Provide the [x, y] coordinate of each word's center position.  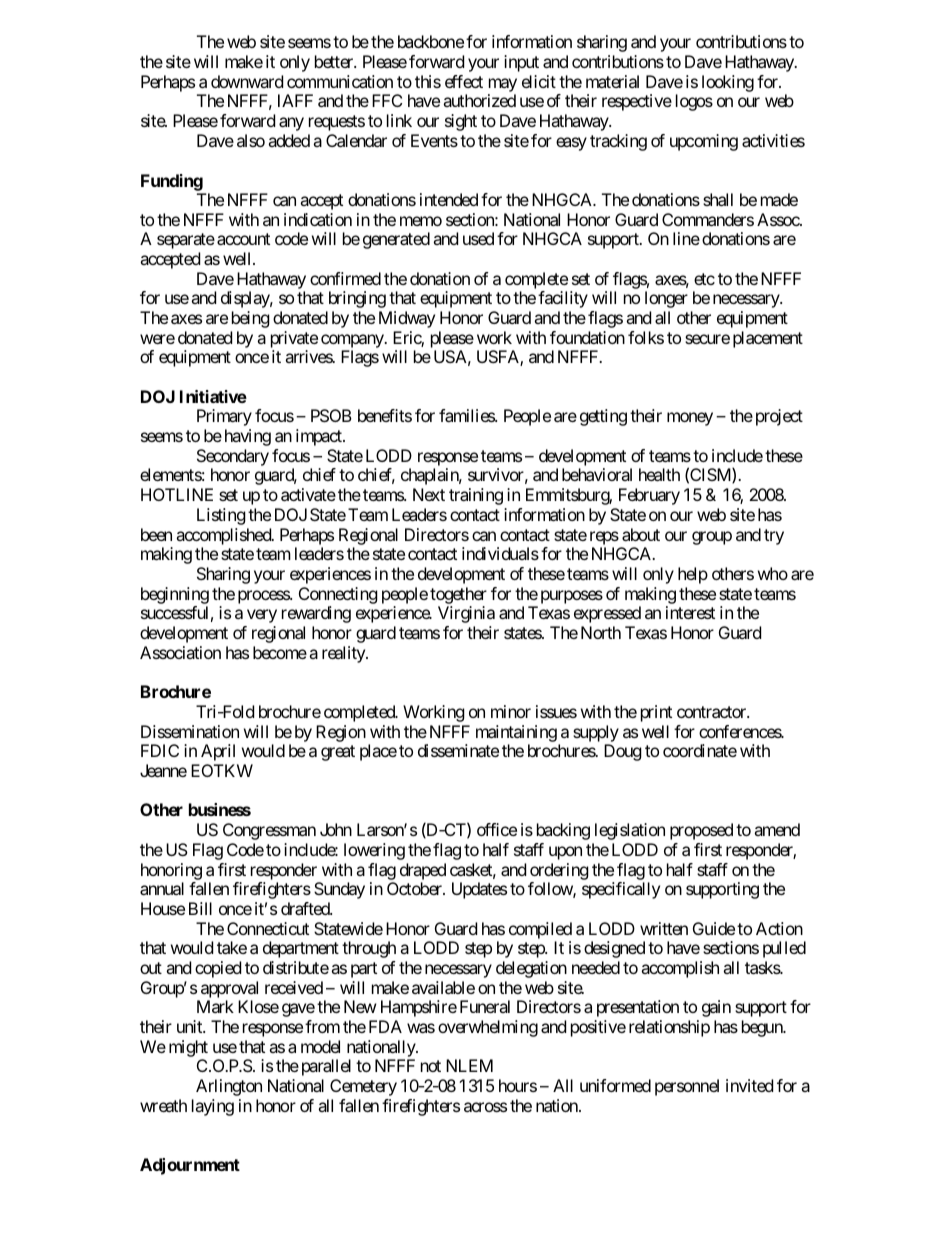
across [485, 1107]
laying [213, 1107]
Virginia [466, 614]
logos [694, 102]
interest [690, 612]
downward [247, 81]
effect [464, 81]
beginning [175, 597]
